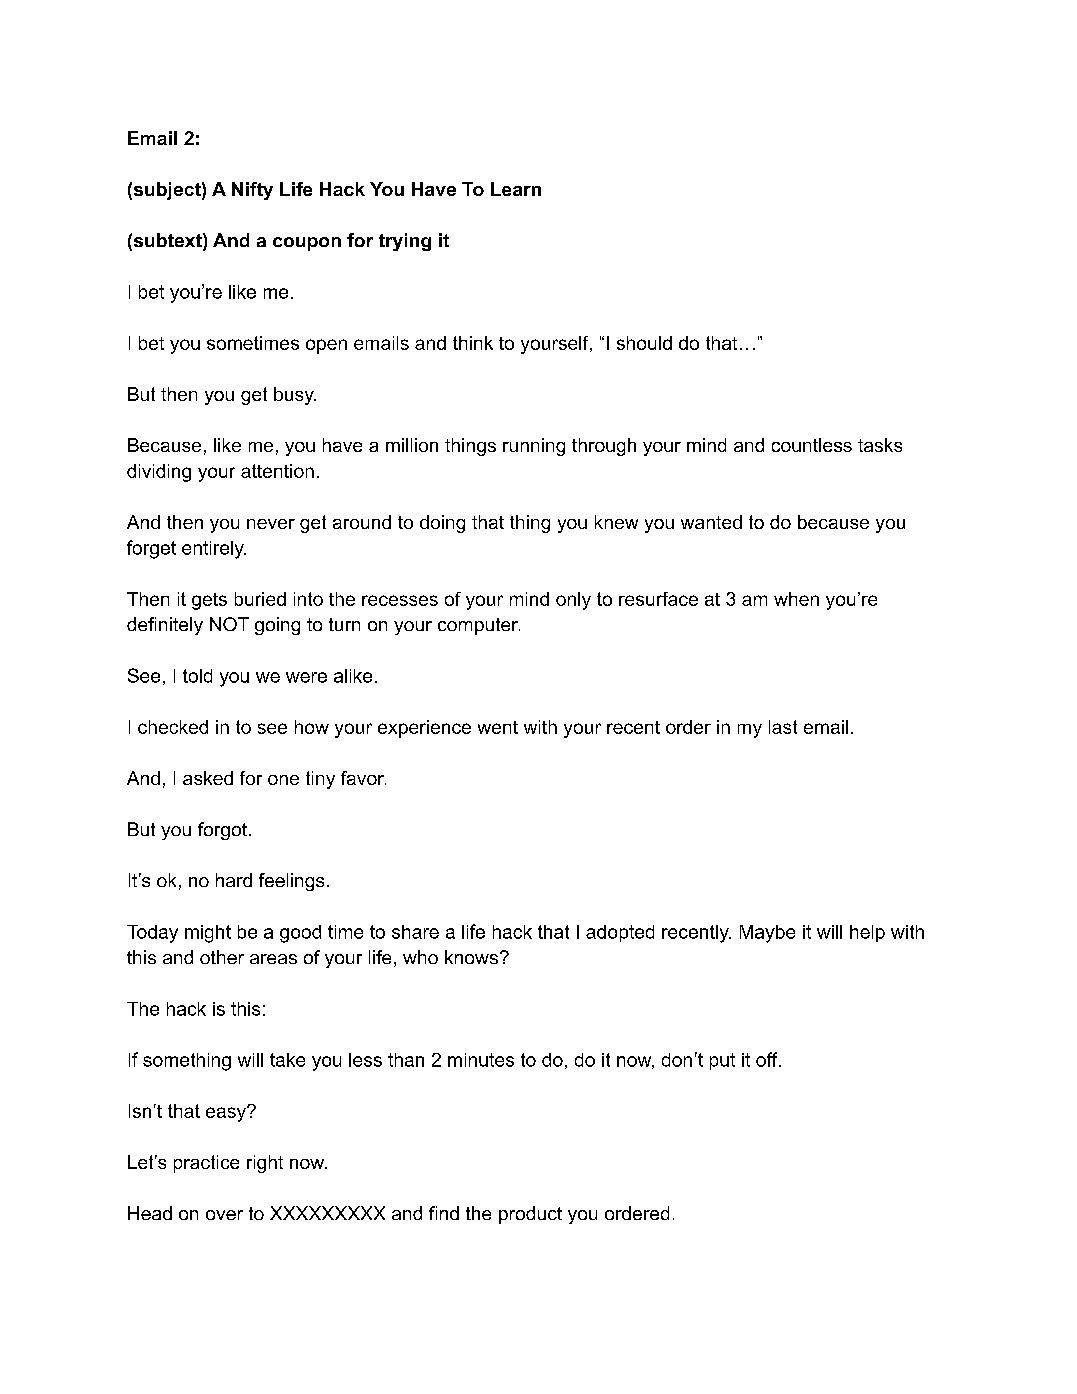 The image size is (1077, 1394). Describe the element at coordinates (222, 957) in the page. I see `other` at that location.
